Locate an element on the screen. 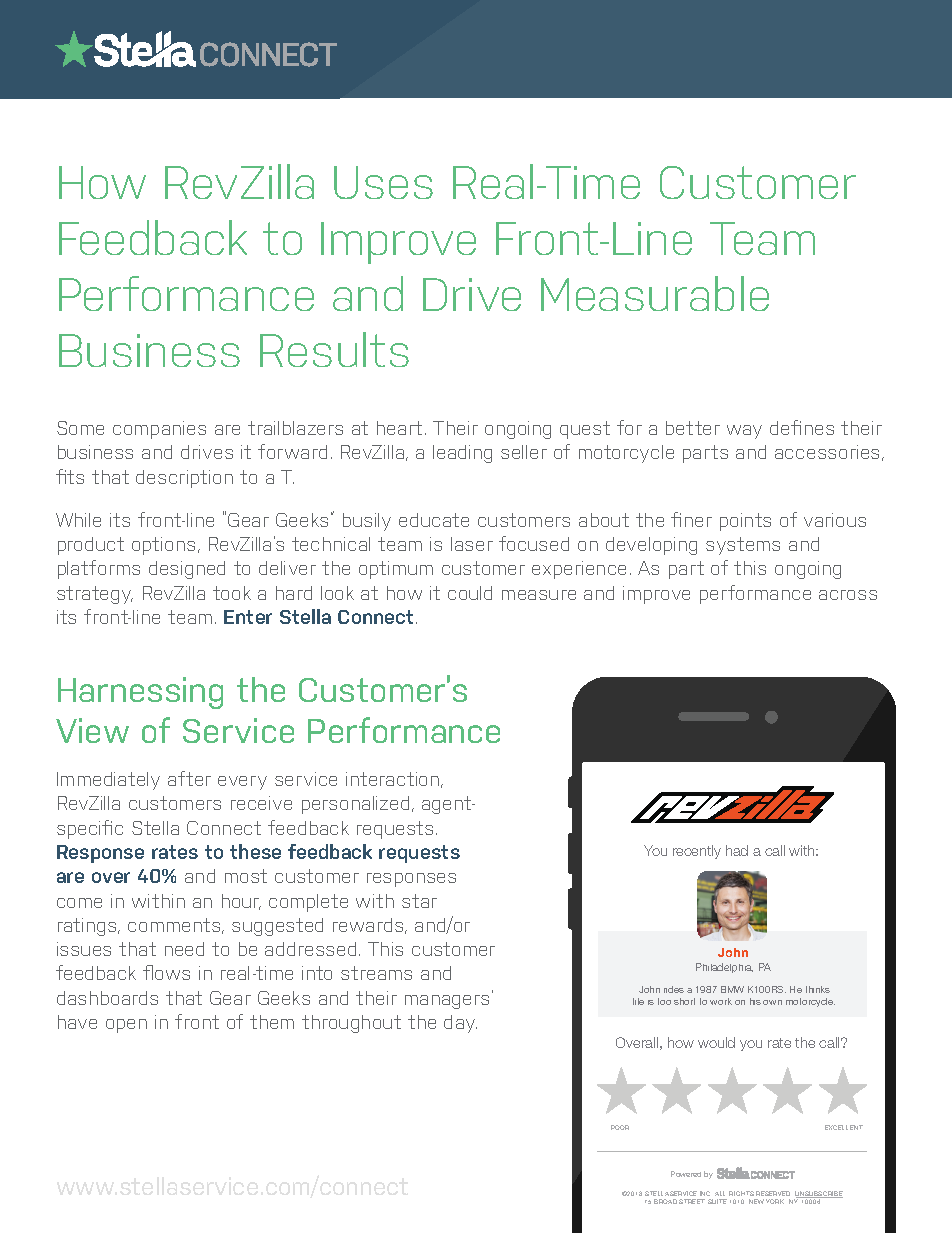 This screenshot has height=1233, width=952. Uses is located at coordinates (383, 182).
